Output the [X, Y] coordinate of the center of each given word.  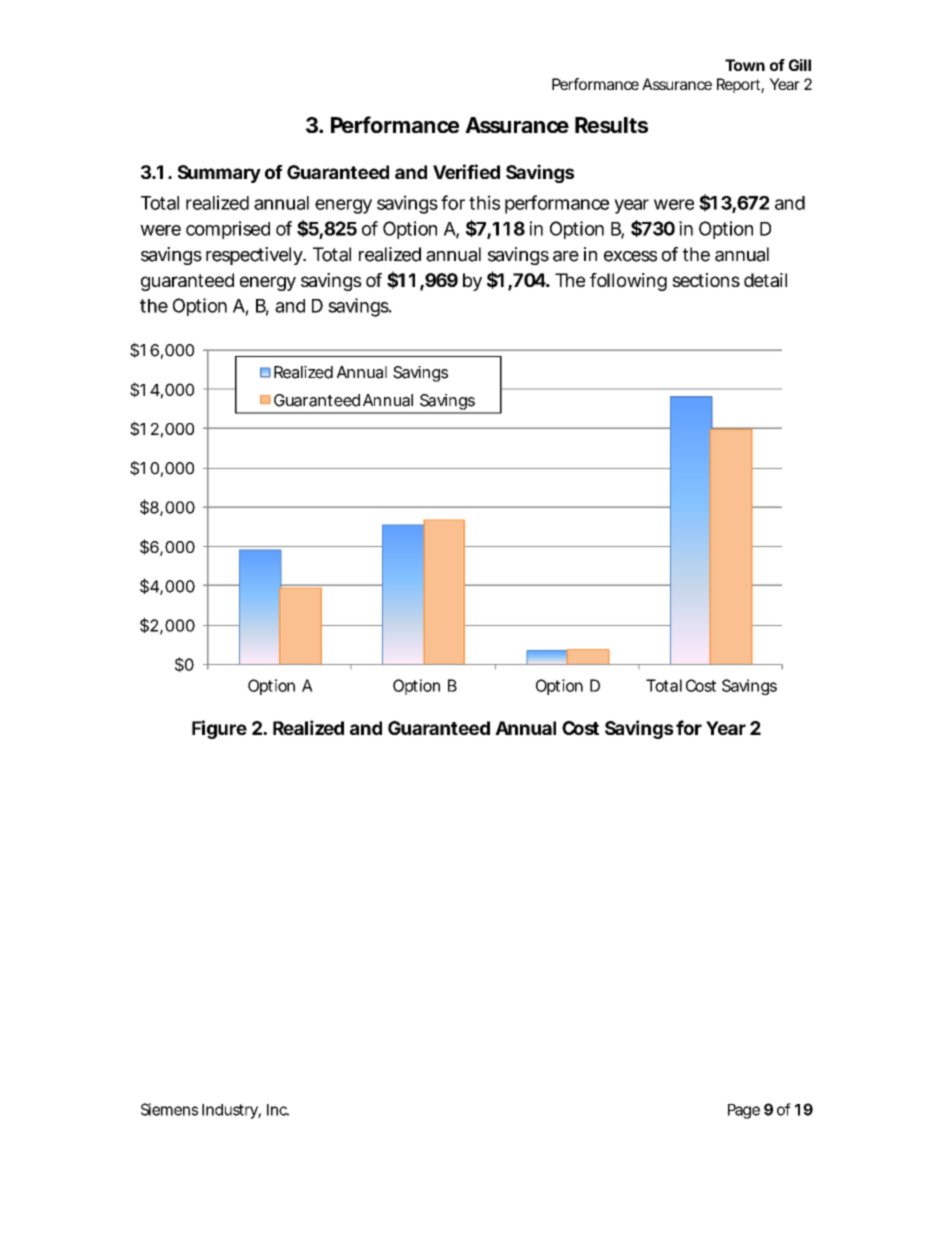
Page [744, 1111]
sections [706, 280]
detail [765, 280]
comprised [228, 230]
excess [630, 256]
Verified [466, 171]
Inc [278, 1110]
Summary [219, 174]
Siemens [169, 1109]
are [566, 256]
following [628, 282]
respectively [255, 256]
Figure [219, 729]
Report [740, 85]
